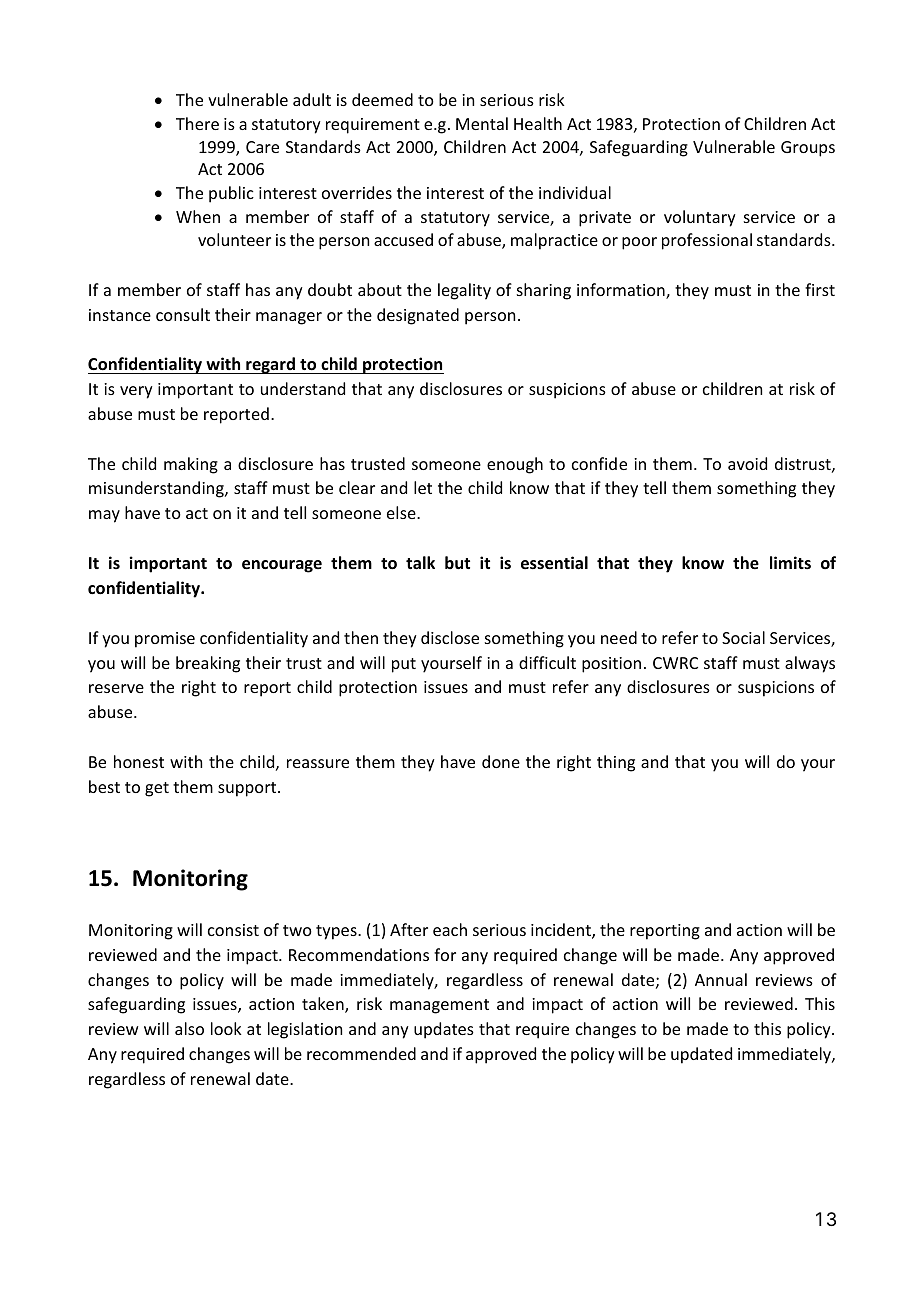  I want to click on limits, so click(790, 562).
